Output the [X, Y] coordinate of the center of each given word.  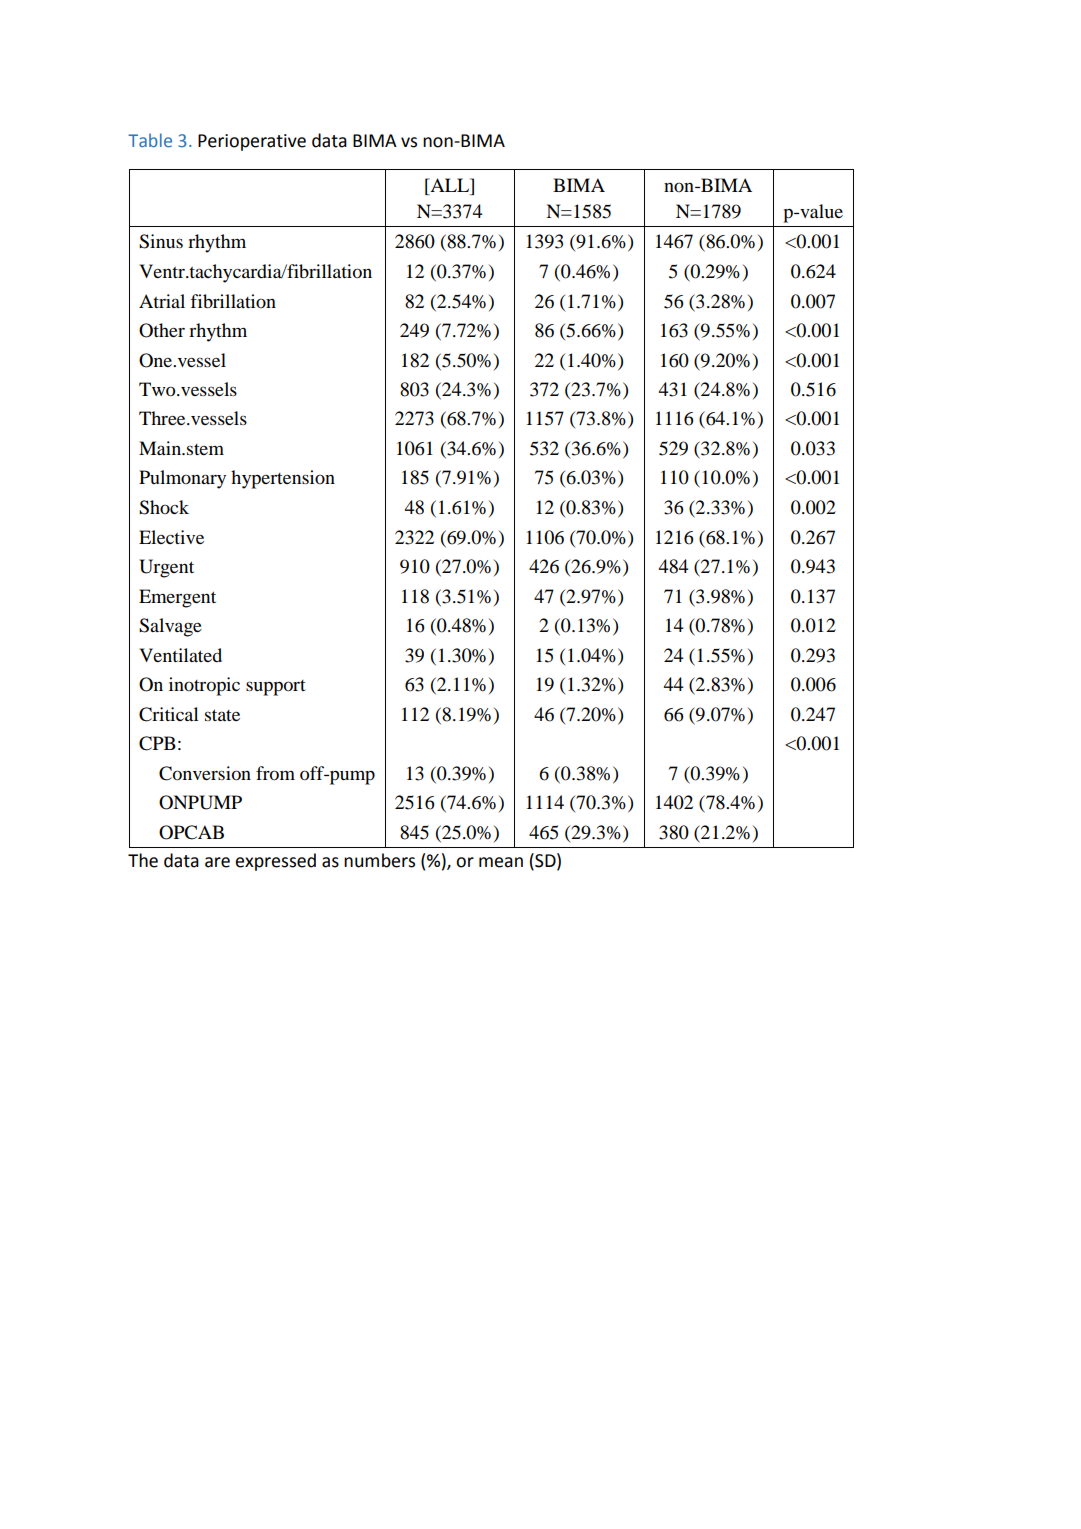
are [217, 862]
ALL [450, 185]
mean [501, 862]
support [275, 688]
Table [150, 140]
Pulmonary [182, 479]
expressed [275, 862]
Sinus [161, 241]
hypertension [283, 479]
